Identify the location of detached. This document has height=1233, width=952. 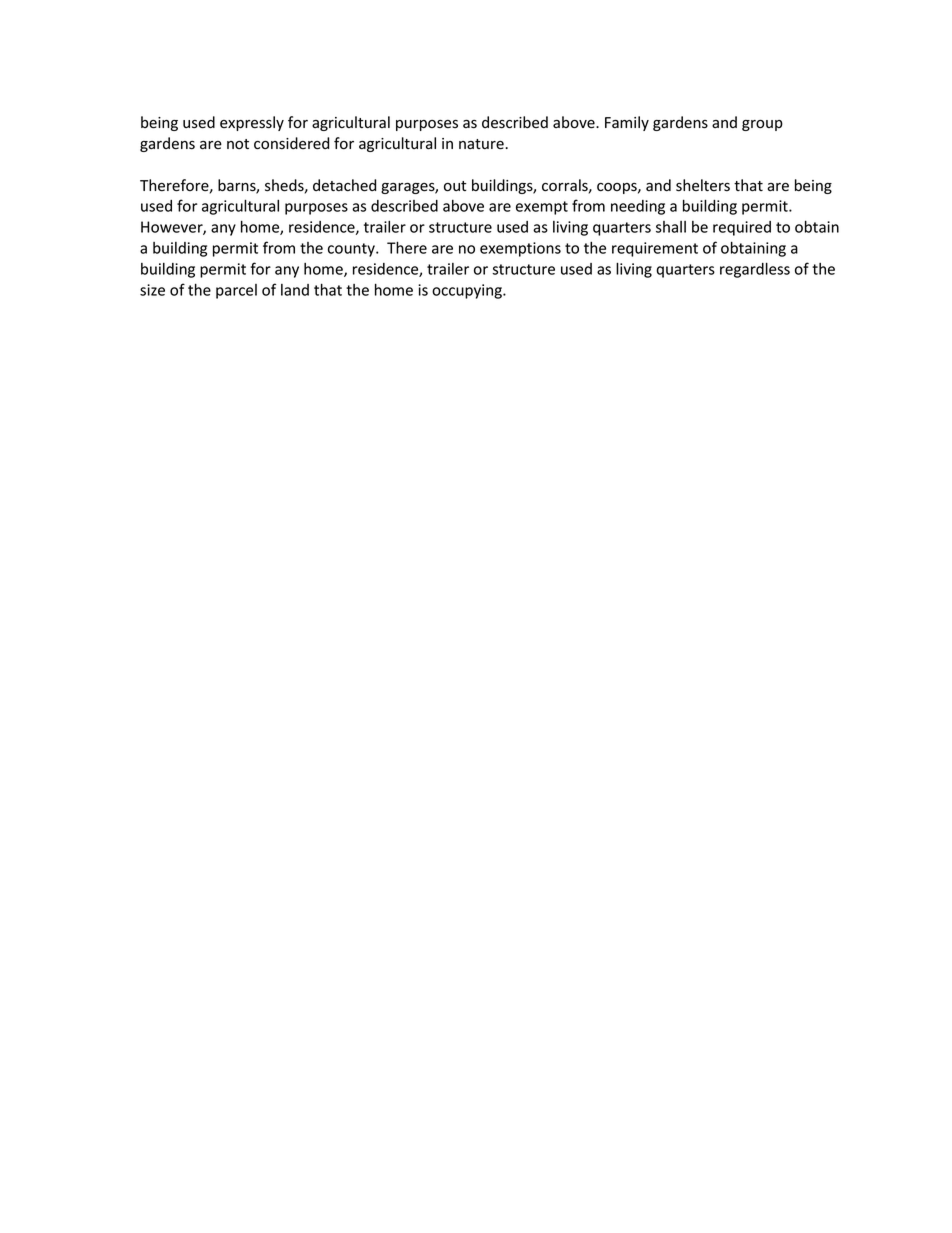
(344, 185).
